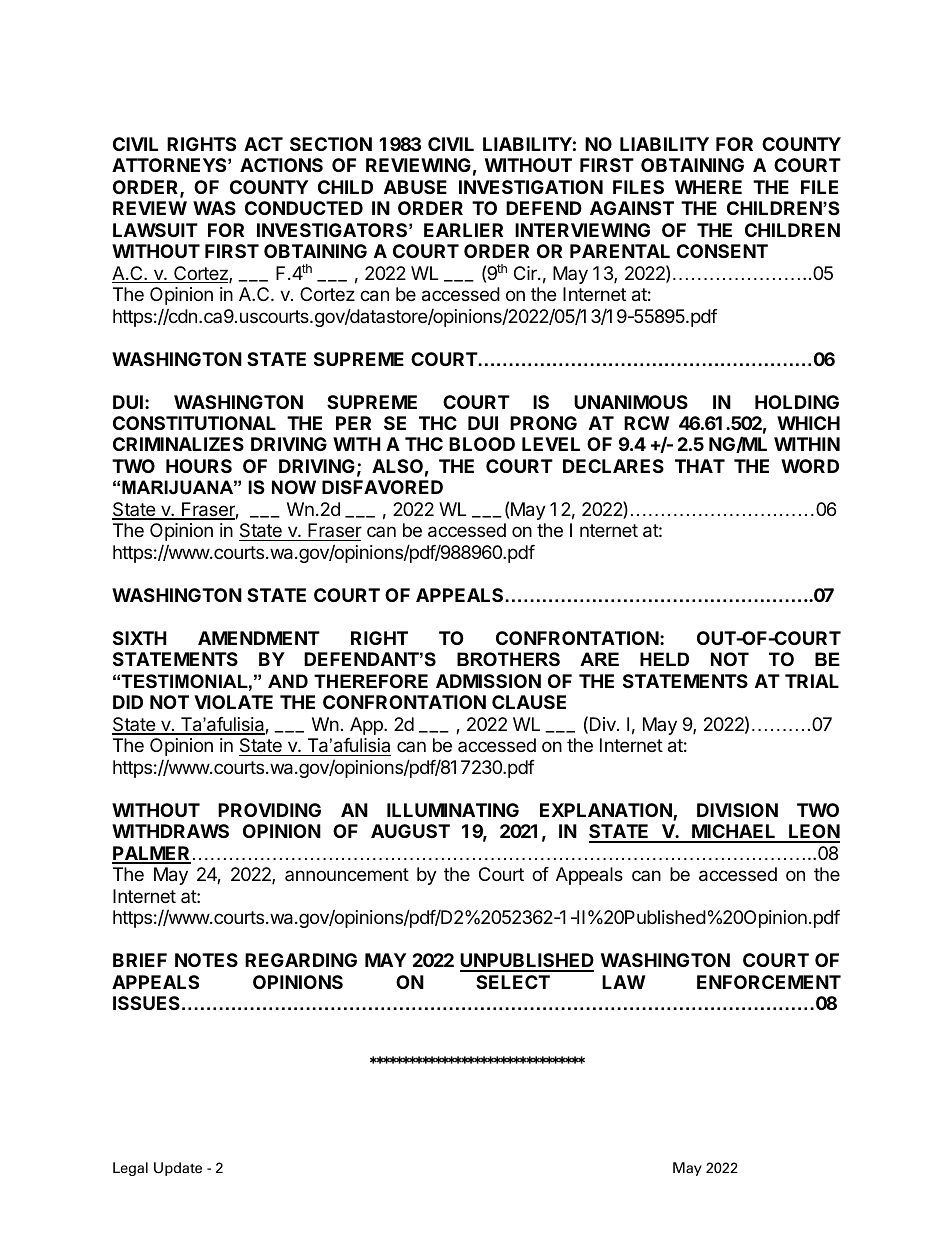  I want to click on WHERE, so click(708, 187).
